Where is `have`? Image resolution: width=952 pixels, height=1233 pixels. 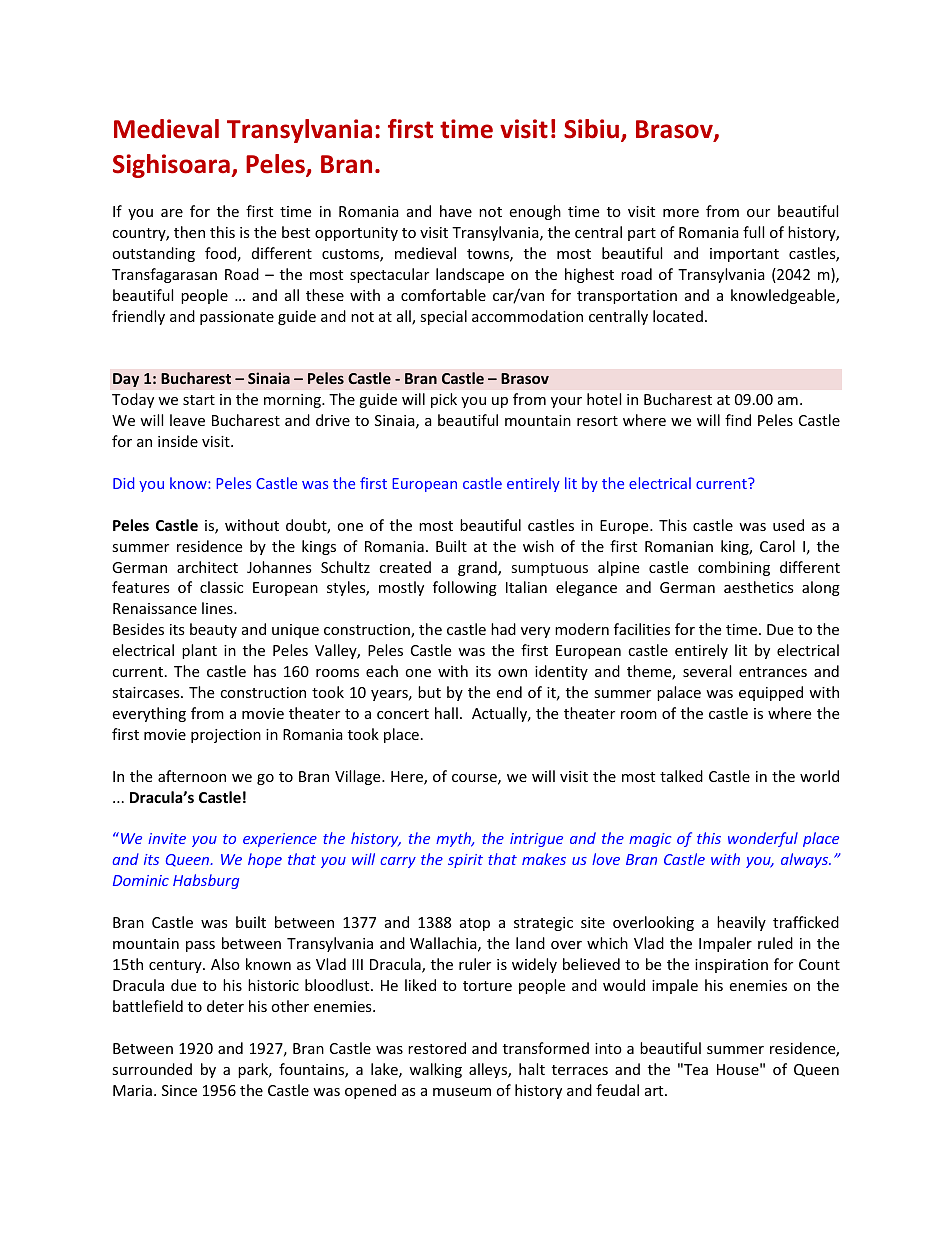
have is located at coordinates (456, 211).
